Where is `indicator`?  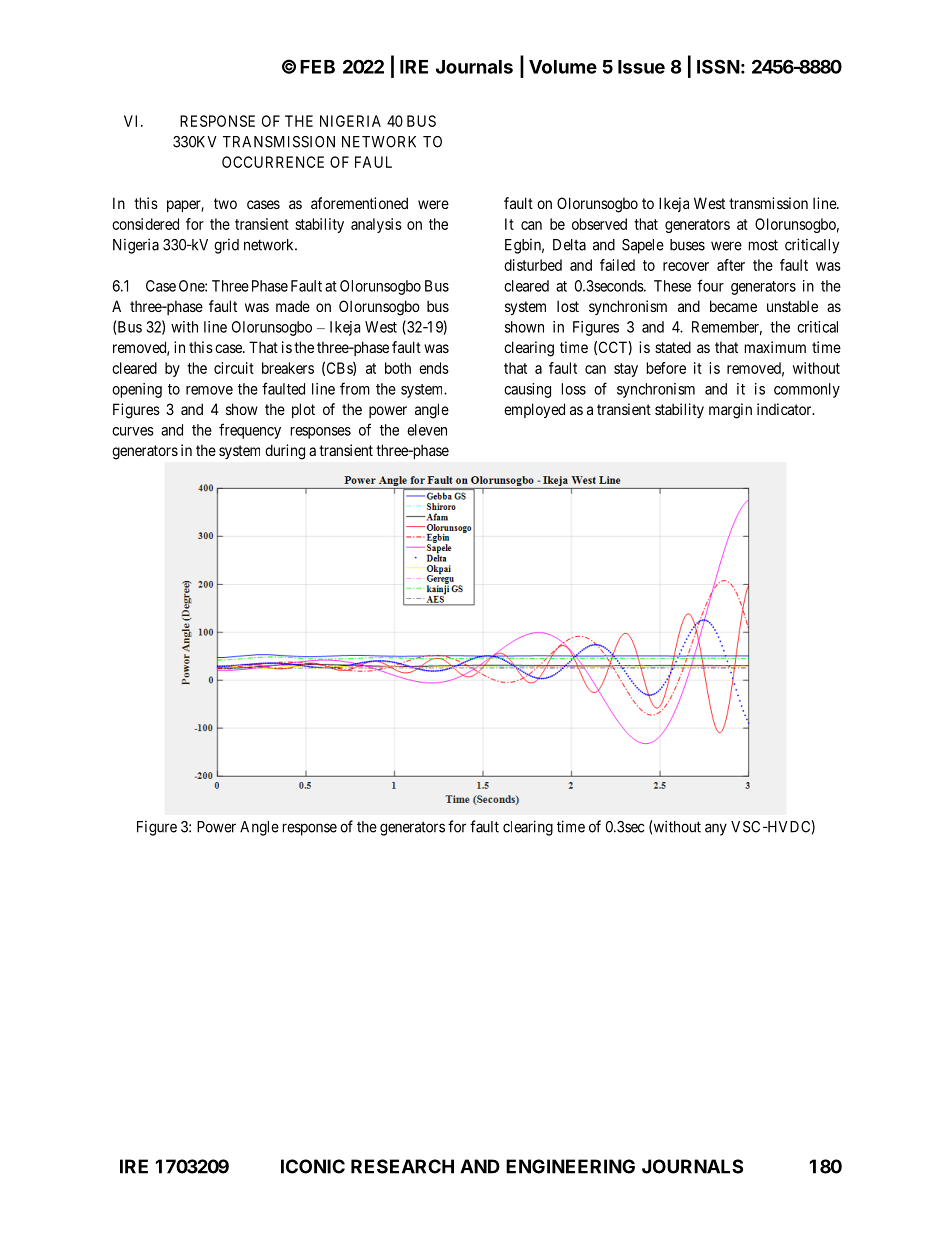 indicator is located at coordinates (785, 409).
